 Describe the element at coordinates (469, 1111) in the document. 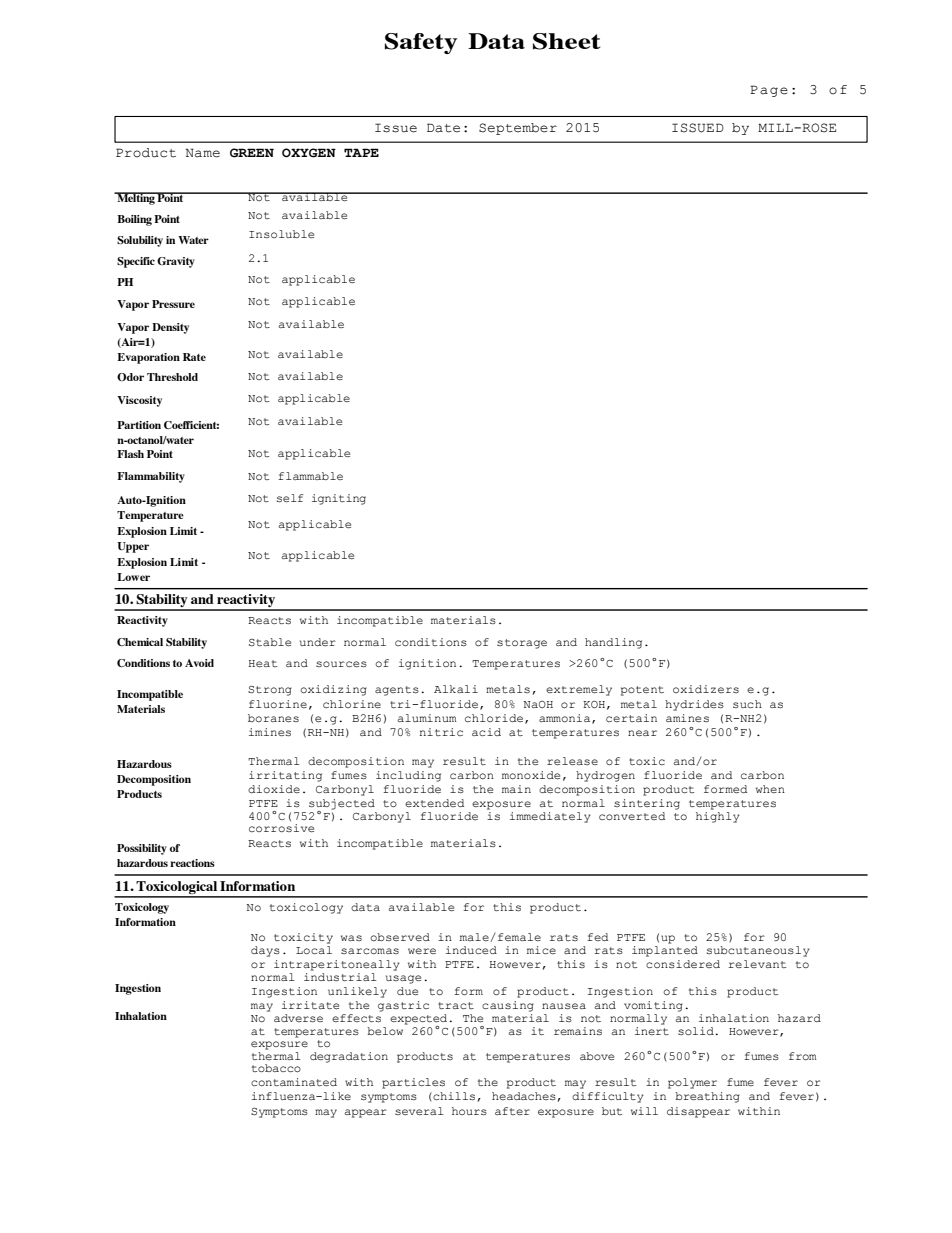

I see `hours` at that location.
